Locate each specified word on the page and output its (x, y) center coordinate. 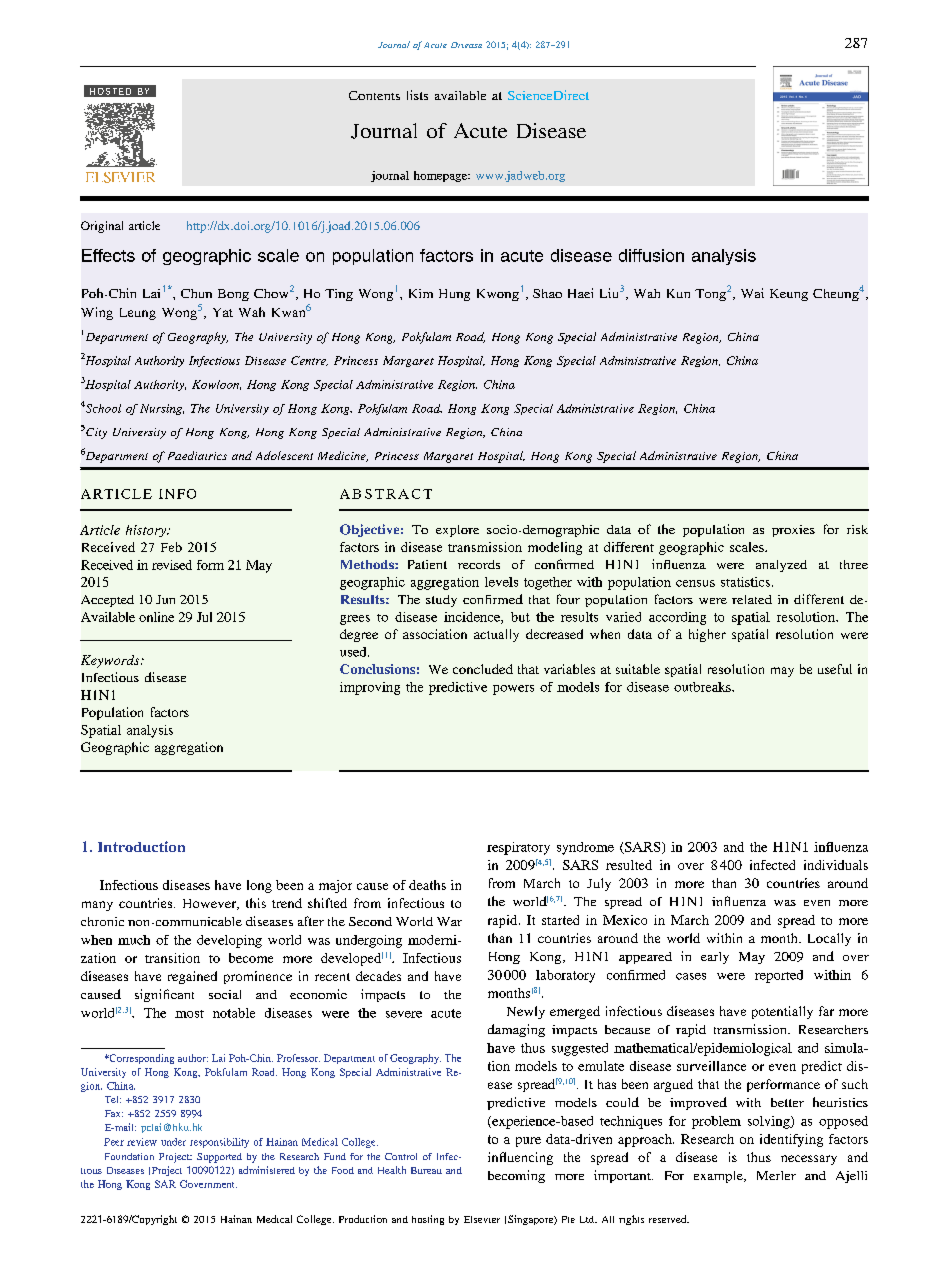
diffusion (651, 255)
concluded (483, 669)
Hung (454, 295)
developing (229, 941)
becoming (516, 1176)
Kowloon (216, 385)
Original (102, 227)
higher (707, 635)
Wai (752, 293)
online (156, 617)
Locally (829, 939)
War (449, 921)
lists (417, 95)
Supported (219, 1158)
